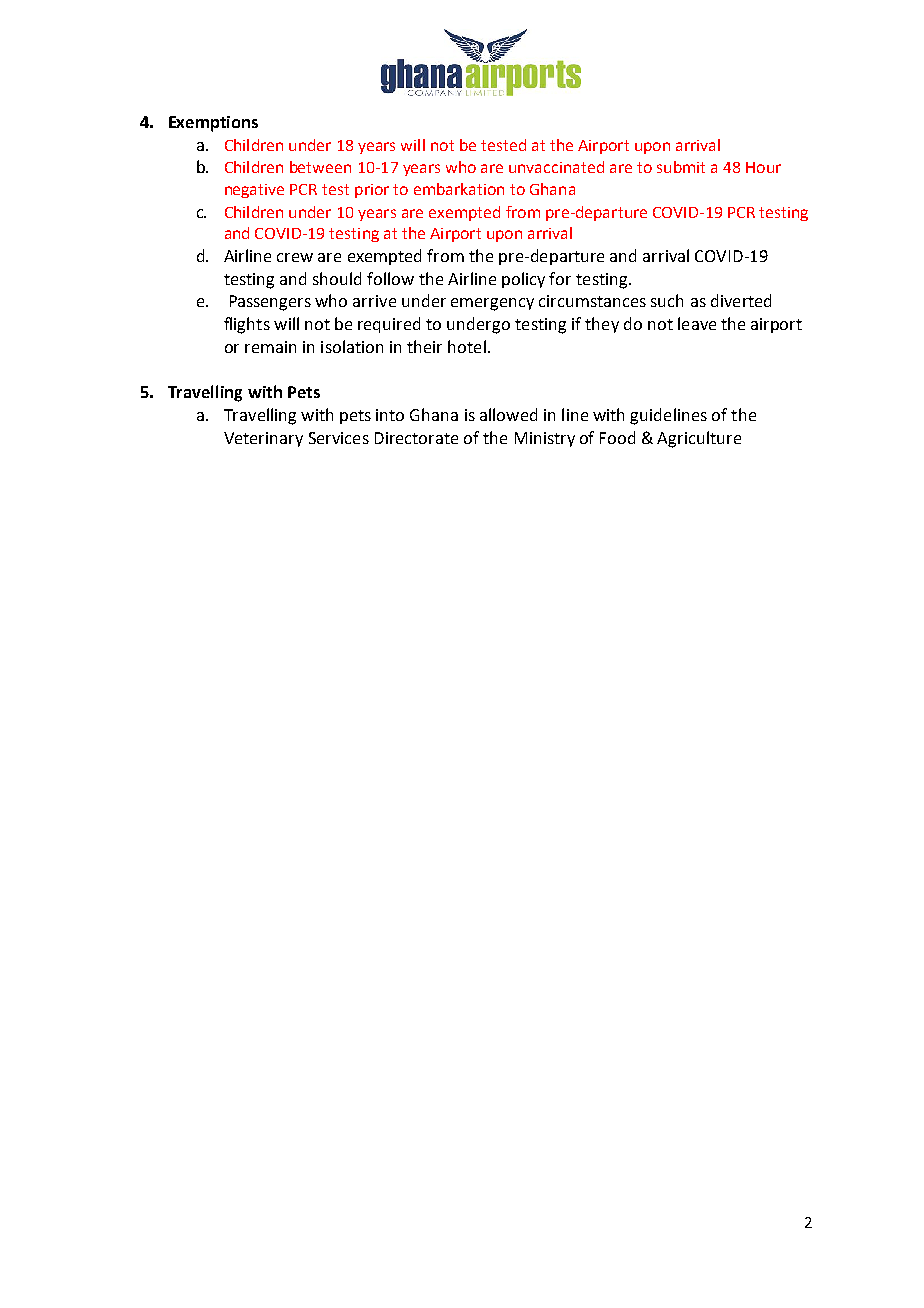 The height and width of the document is (1308, 924). Describe the element at coordinates (681, 167) in the document. I see `submit` at that location.
